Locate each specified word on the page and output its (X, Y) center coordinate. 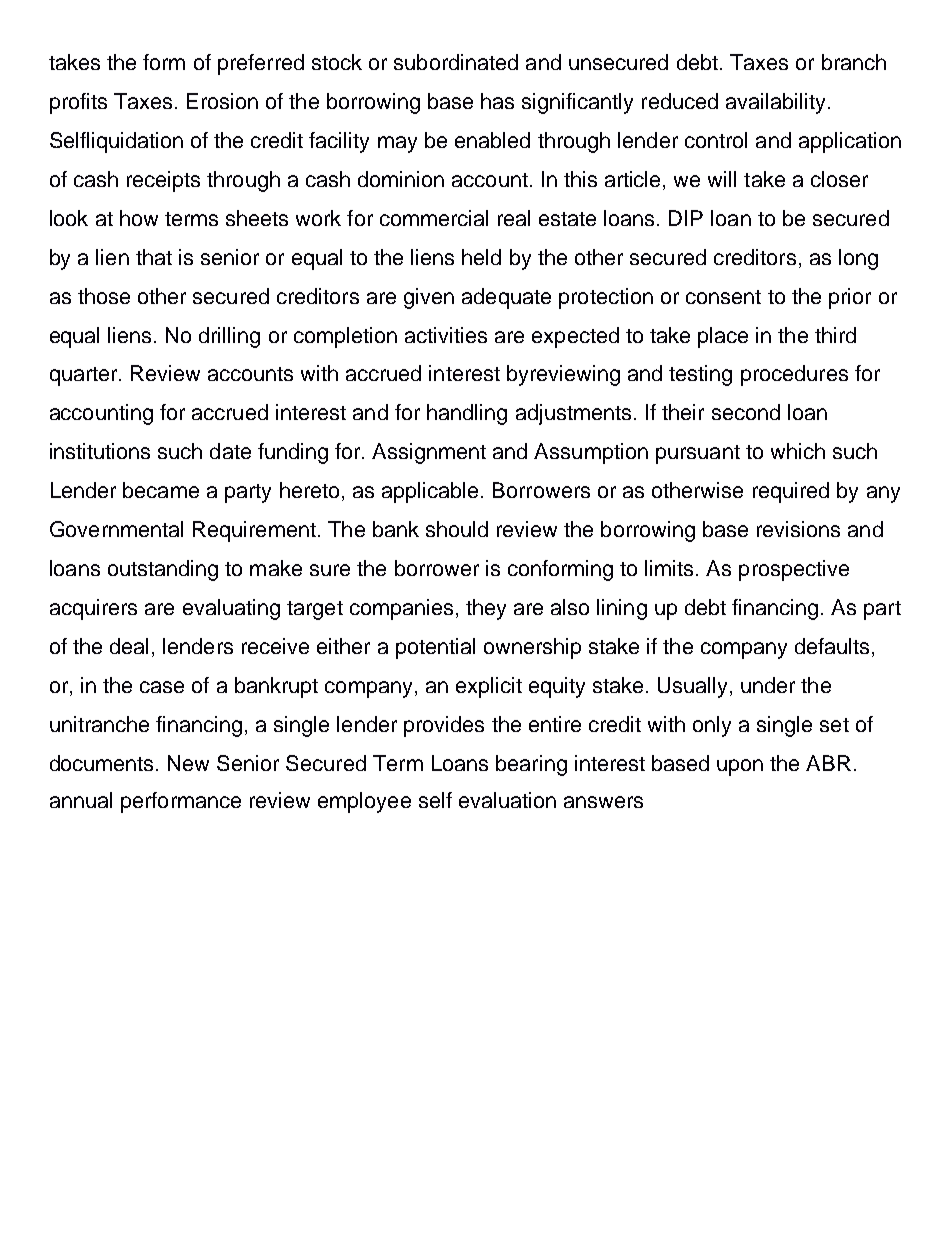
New (188, 763)
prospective (794, 570)
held (481, 257)
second (746, 412)
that (154, 257)
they (486, 609)
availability (775, 103)
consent (723, 297)
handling (467, 414)
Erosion (222, 101)
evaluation (507, 800)
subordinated (456, 62)
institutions (100, 451)
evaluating (231, 609)
